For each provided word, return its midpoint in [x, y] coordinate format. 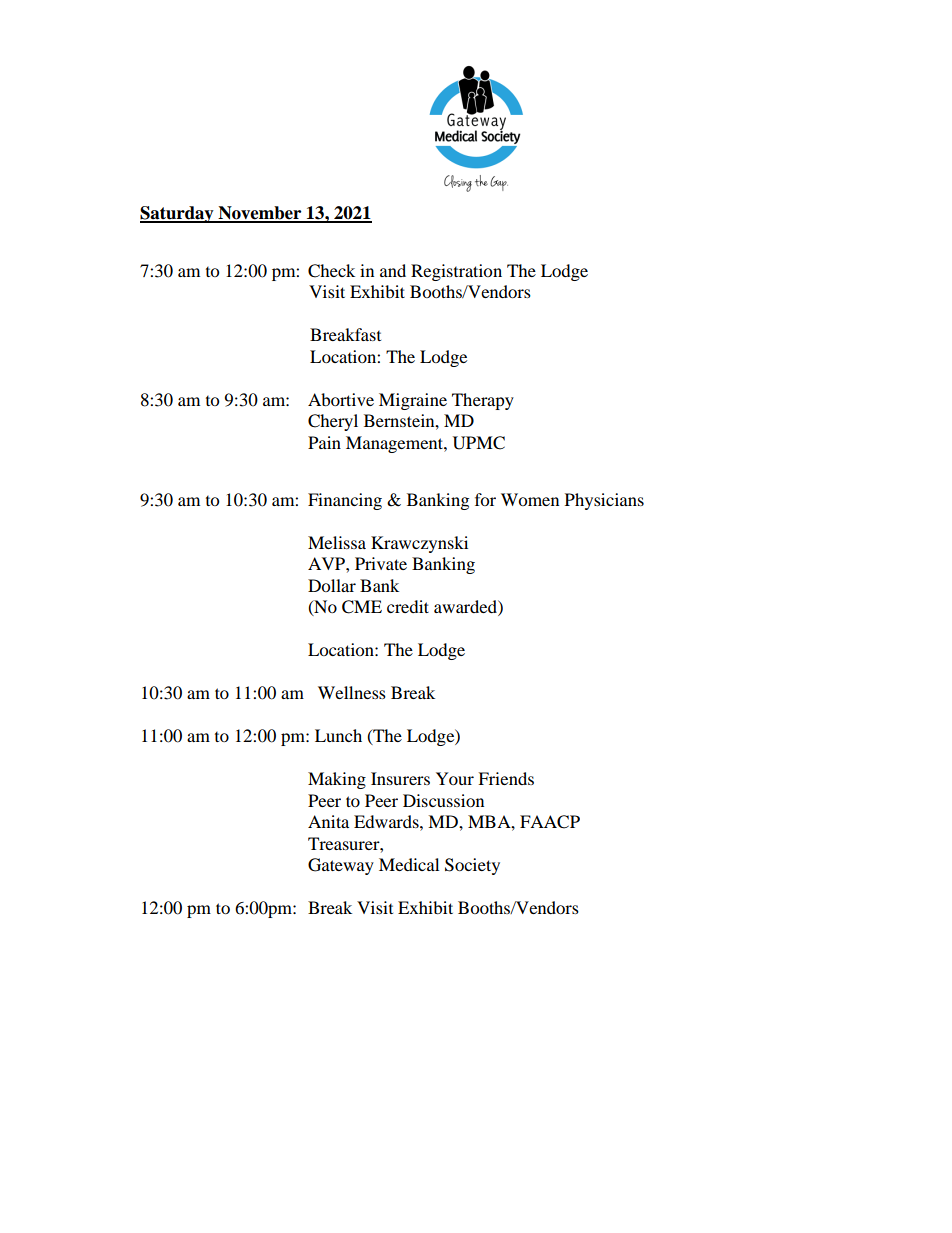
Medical [409, 864]
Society [472, 866]
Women [530, 499]
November [260, 214]
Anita [328, 821]
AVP [327, 563]
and [393, 270]
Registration [456, 272]
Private [381, 563]
